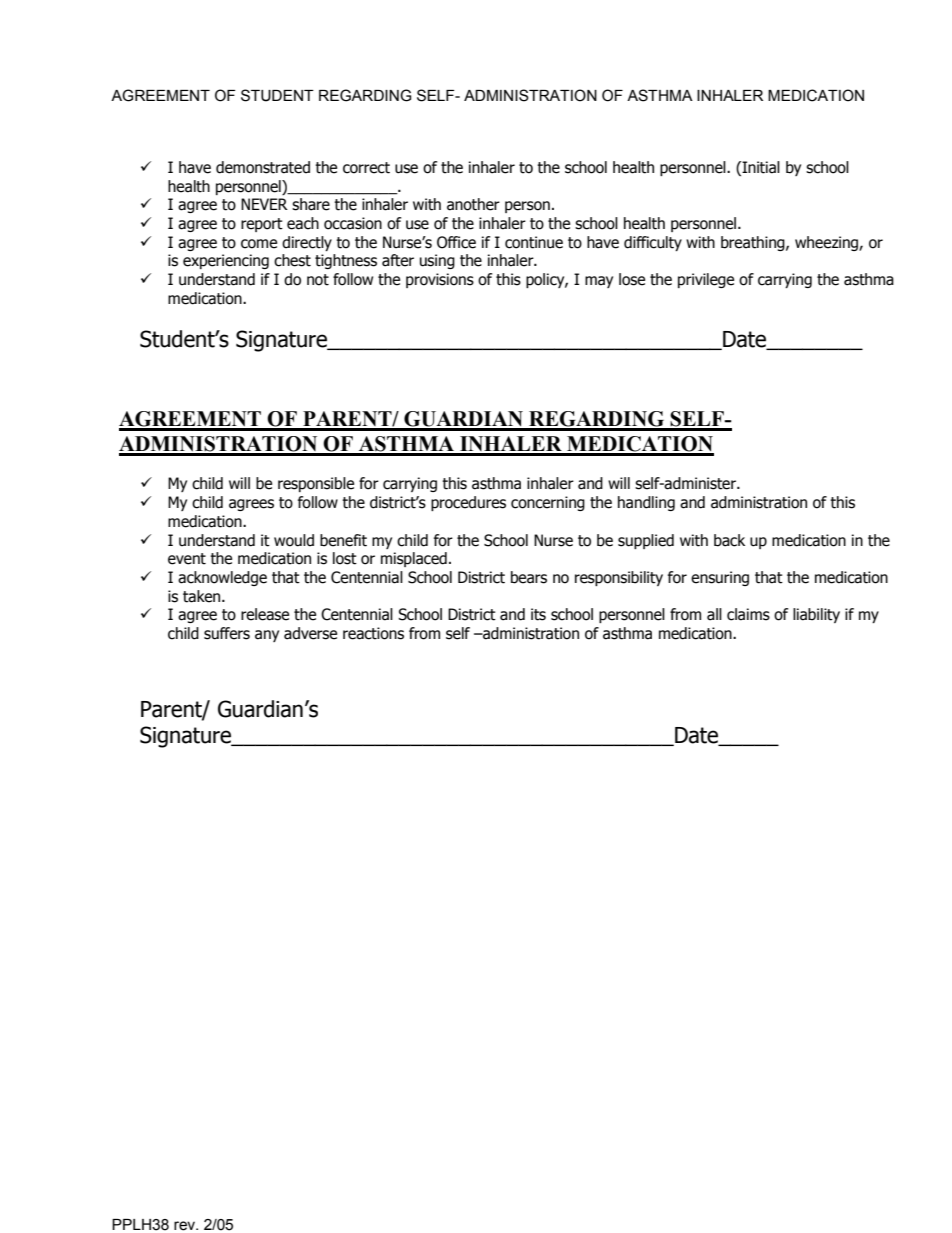 The height and width of the document is (1233, 952). I want to click on another, so click(473, 204).
